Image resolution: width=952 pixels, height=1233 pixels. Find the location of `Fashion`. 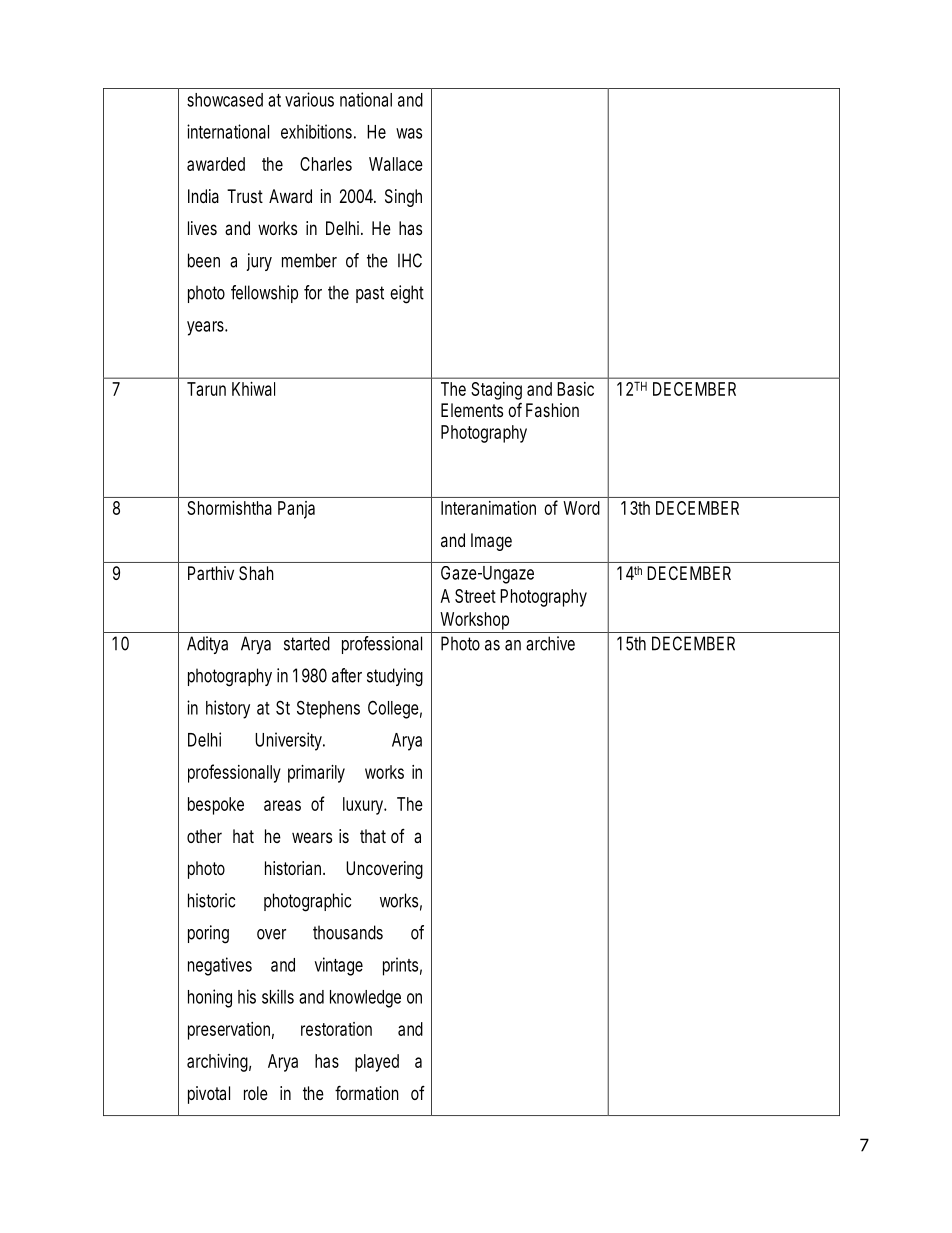

Fashion is located at coordinates (552, 410).
